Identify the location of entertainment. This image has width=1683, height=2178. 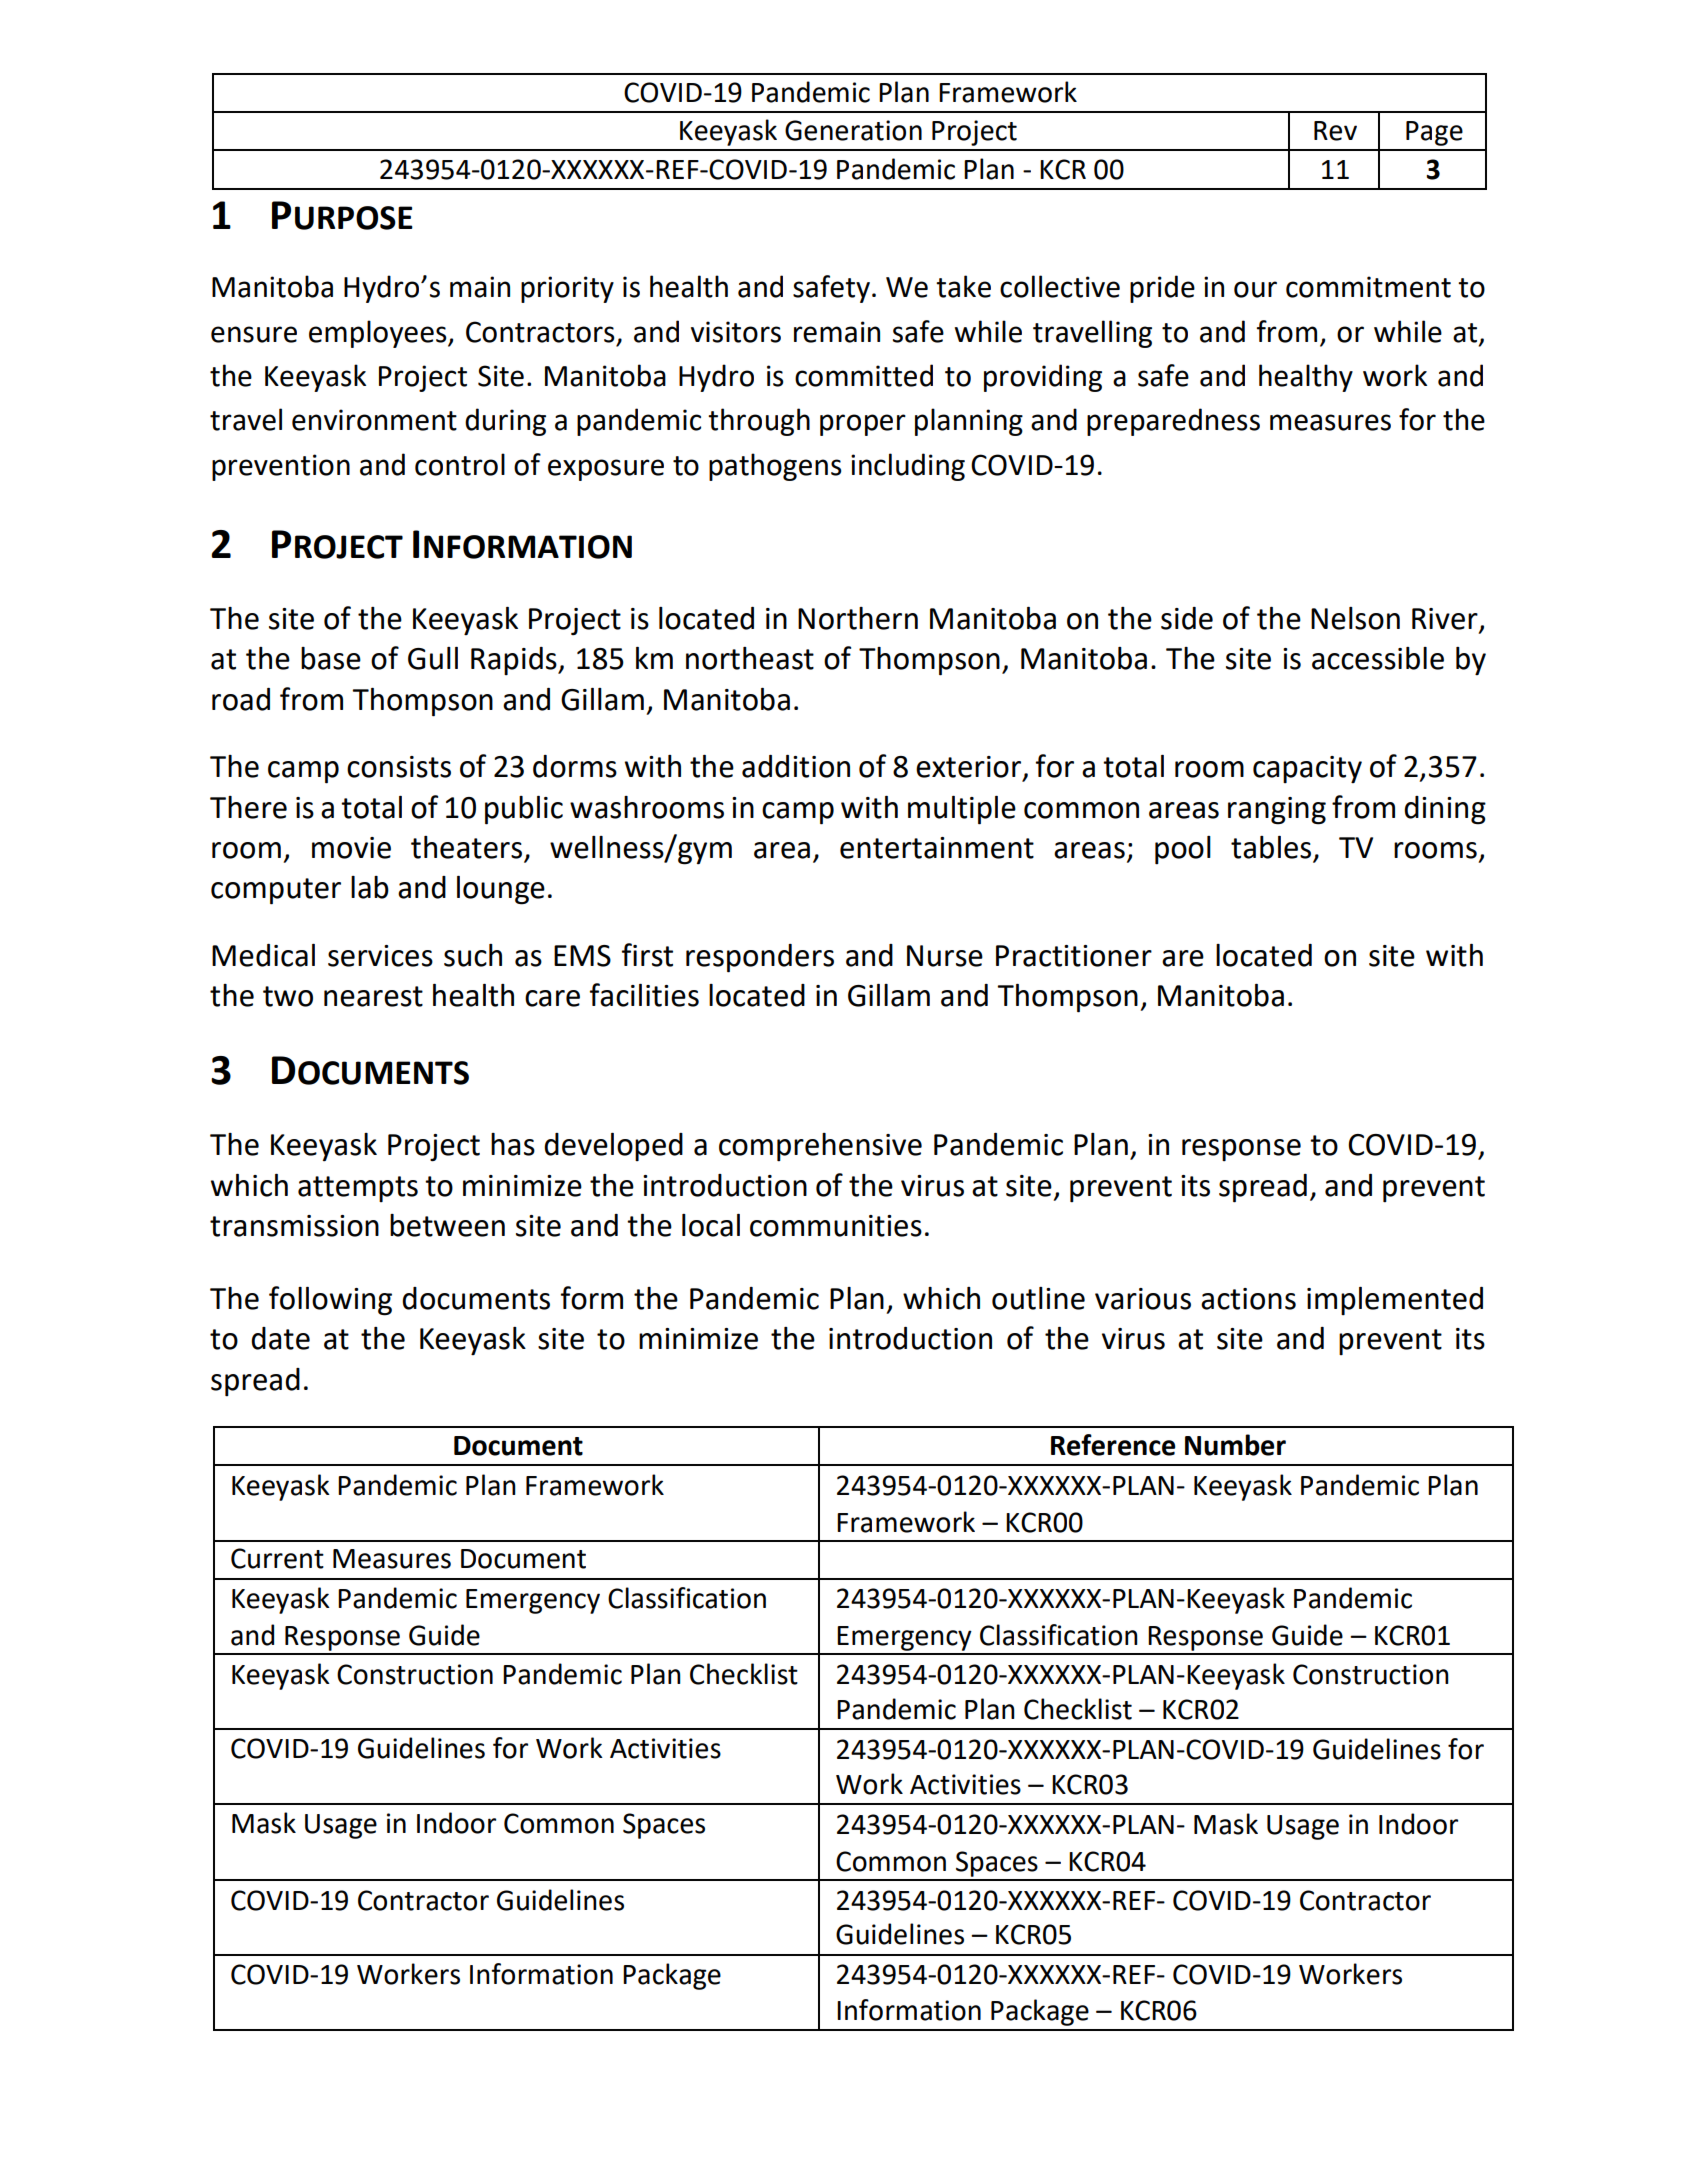
(937, 848).
